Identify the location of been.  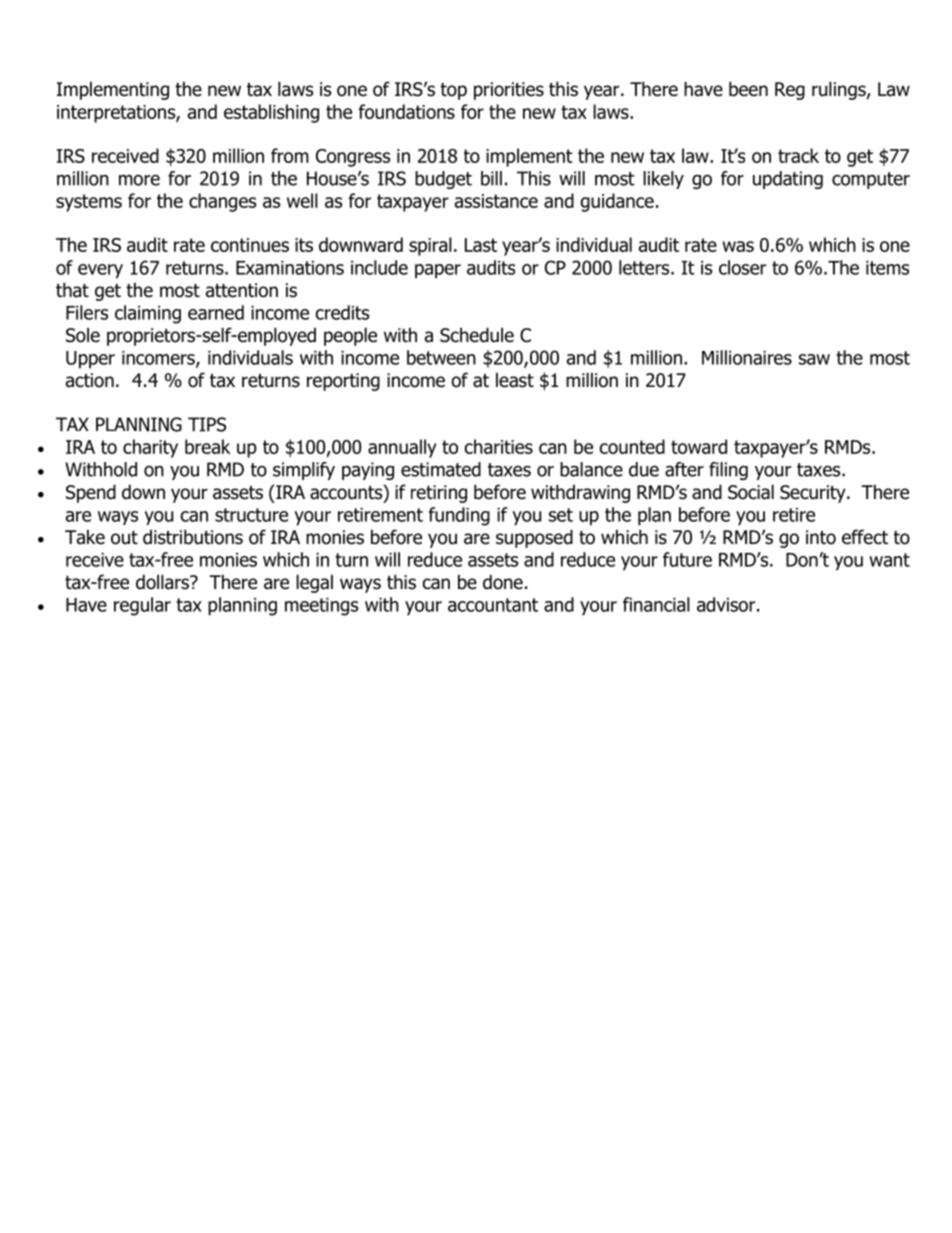
(748, 89).
